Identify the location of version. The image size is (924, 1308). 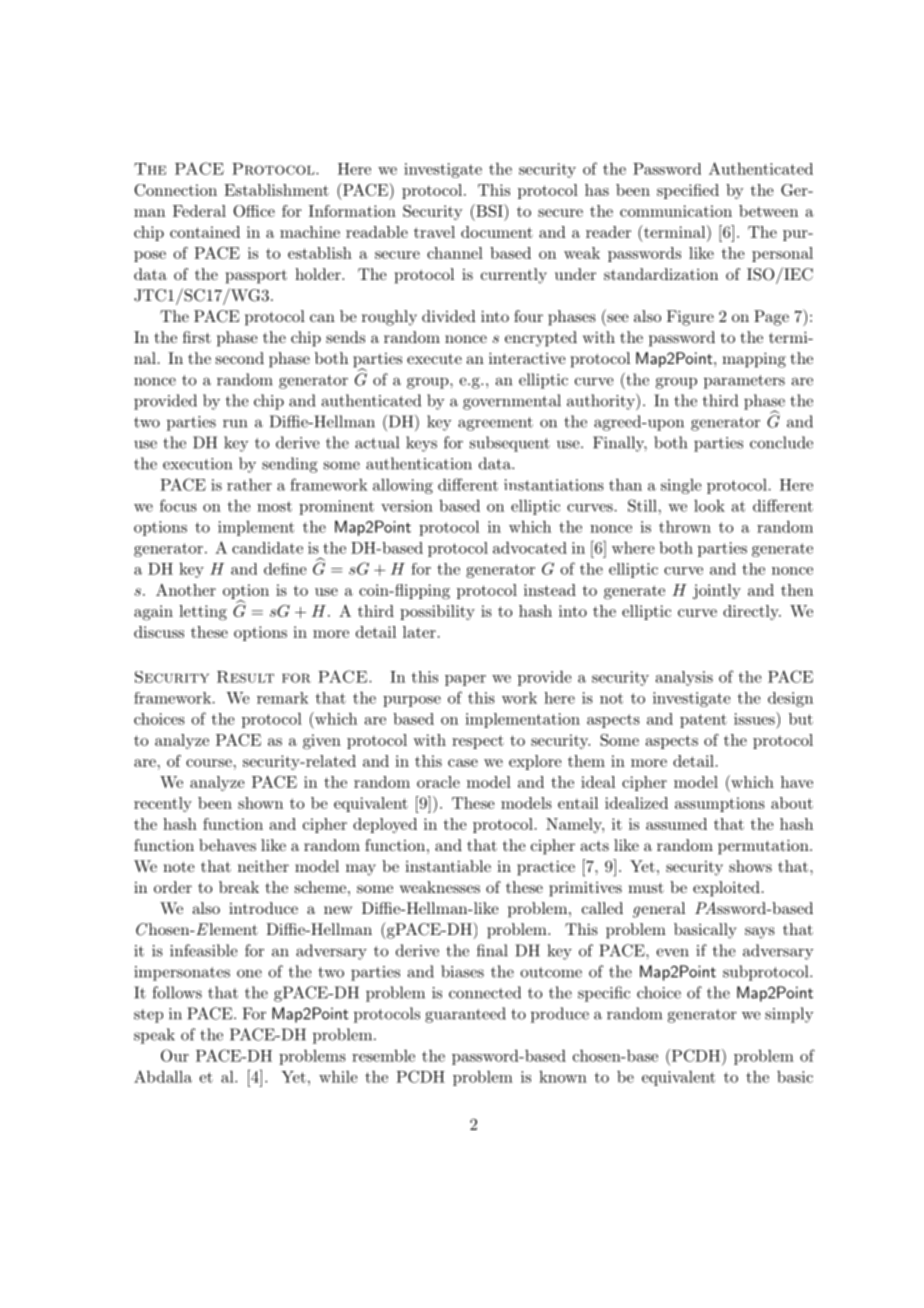
(407, 506).
